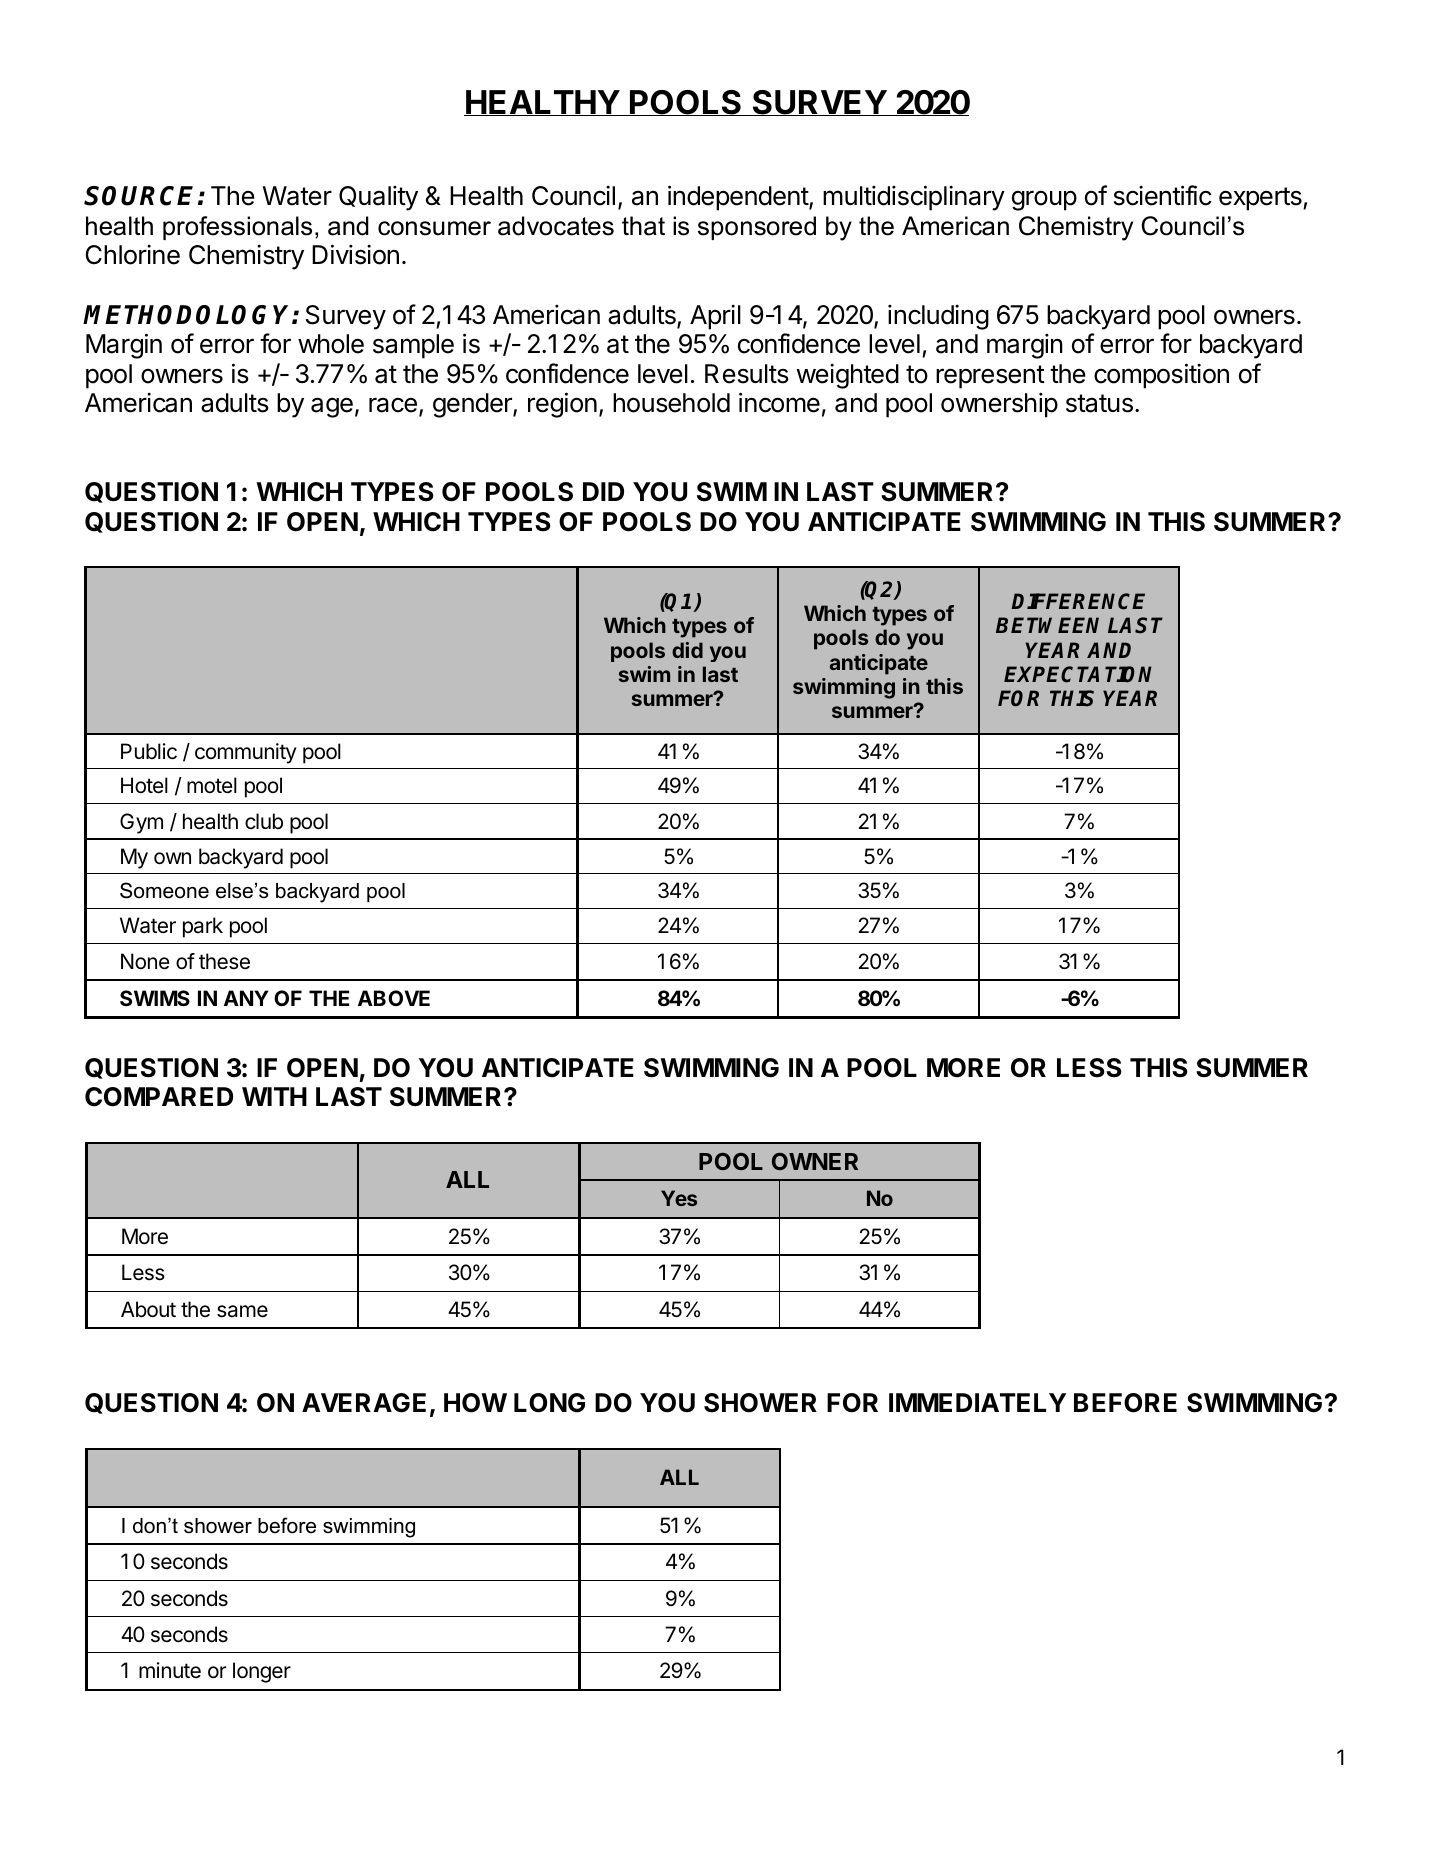 The image size is (1432, 1853). What do you see at coordinates (1163, 195) in the screenshot?
I see `scientific` at bounding box center [1163, 195].
